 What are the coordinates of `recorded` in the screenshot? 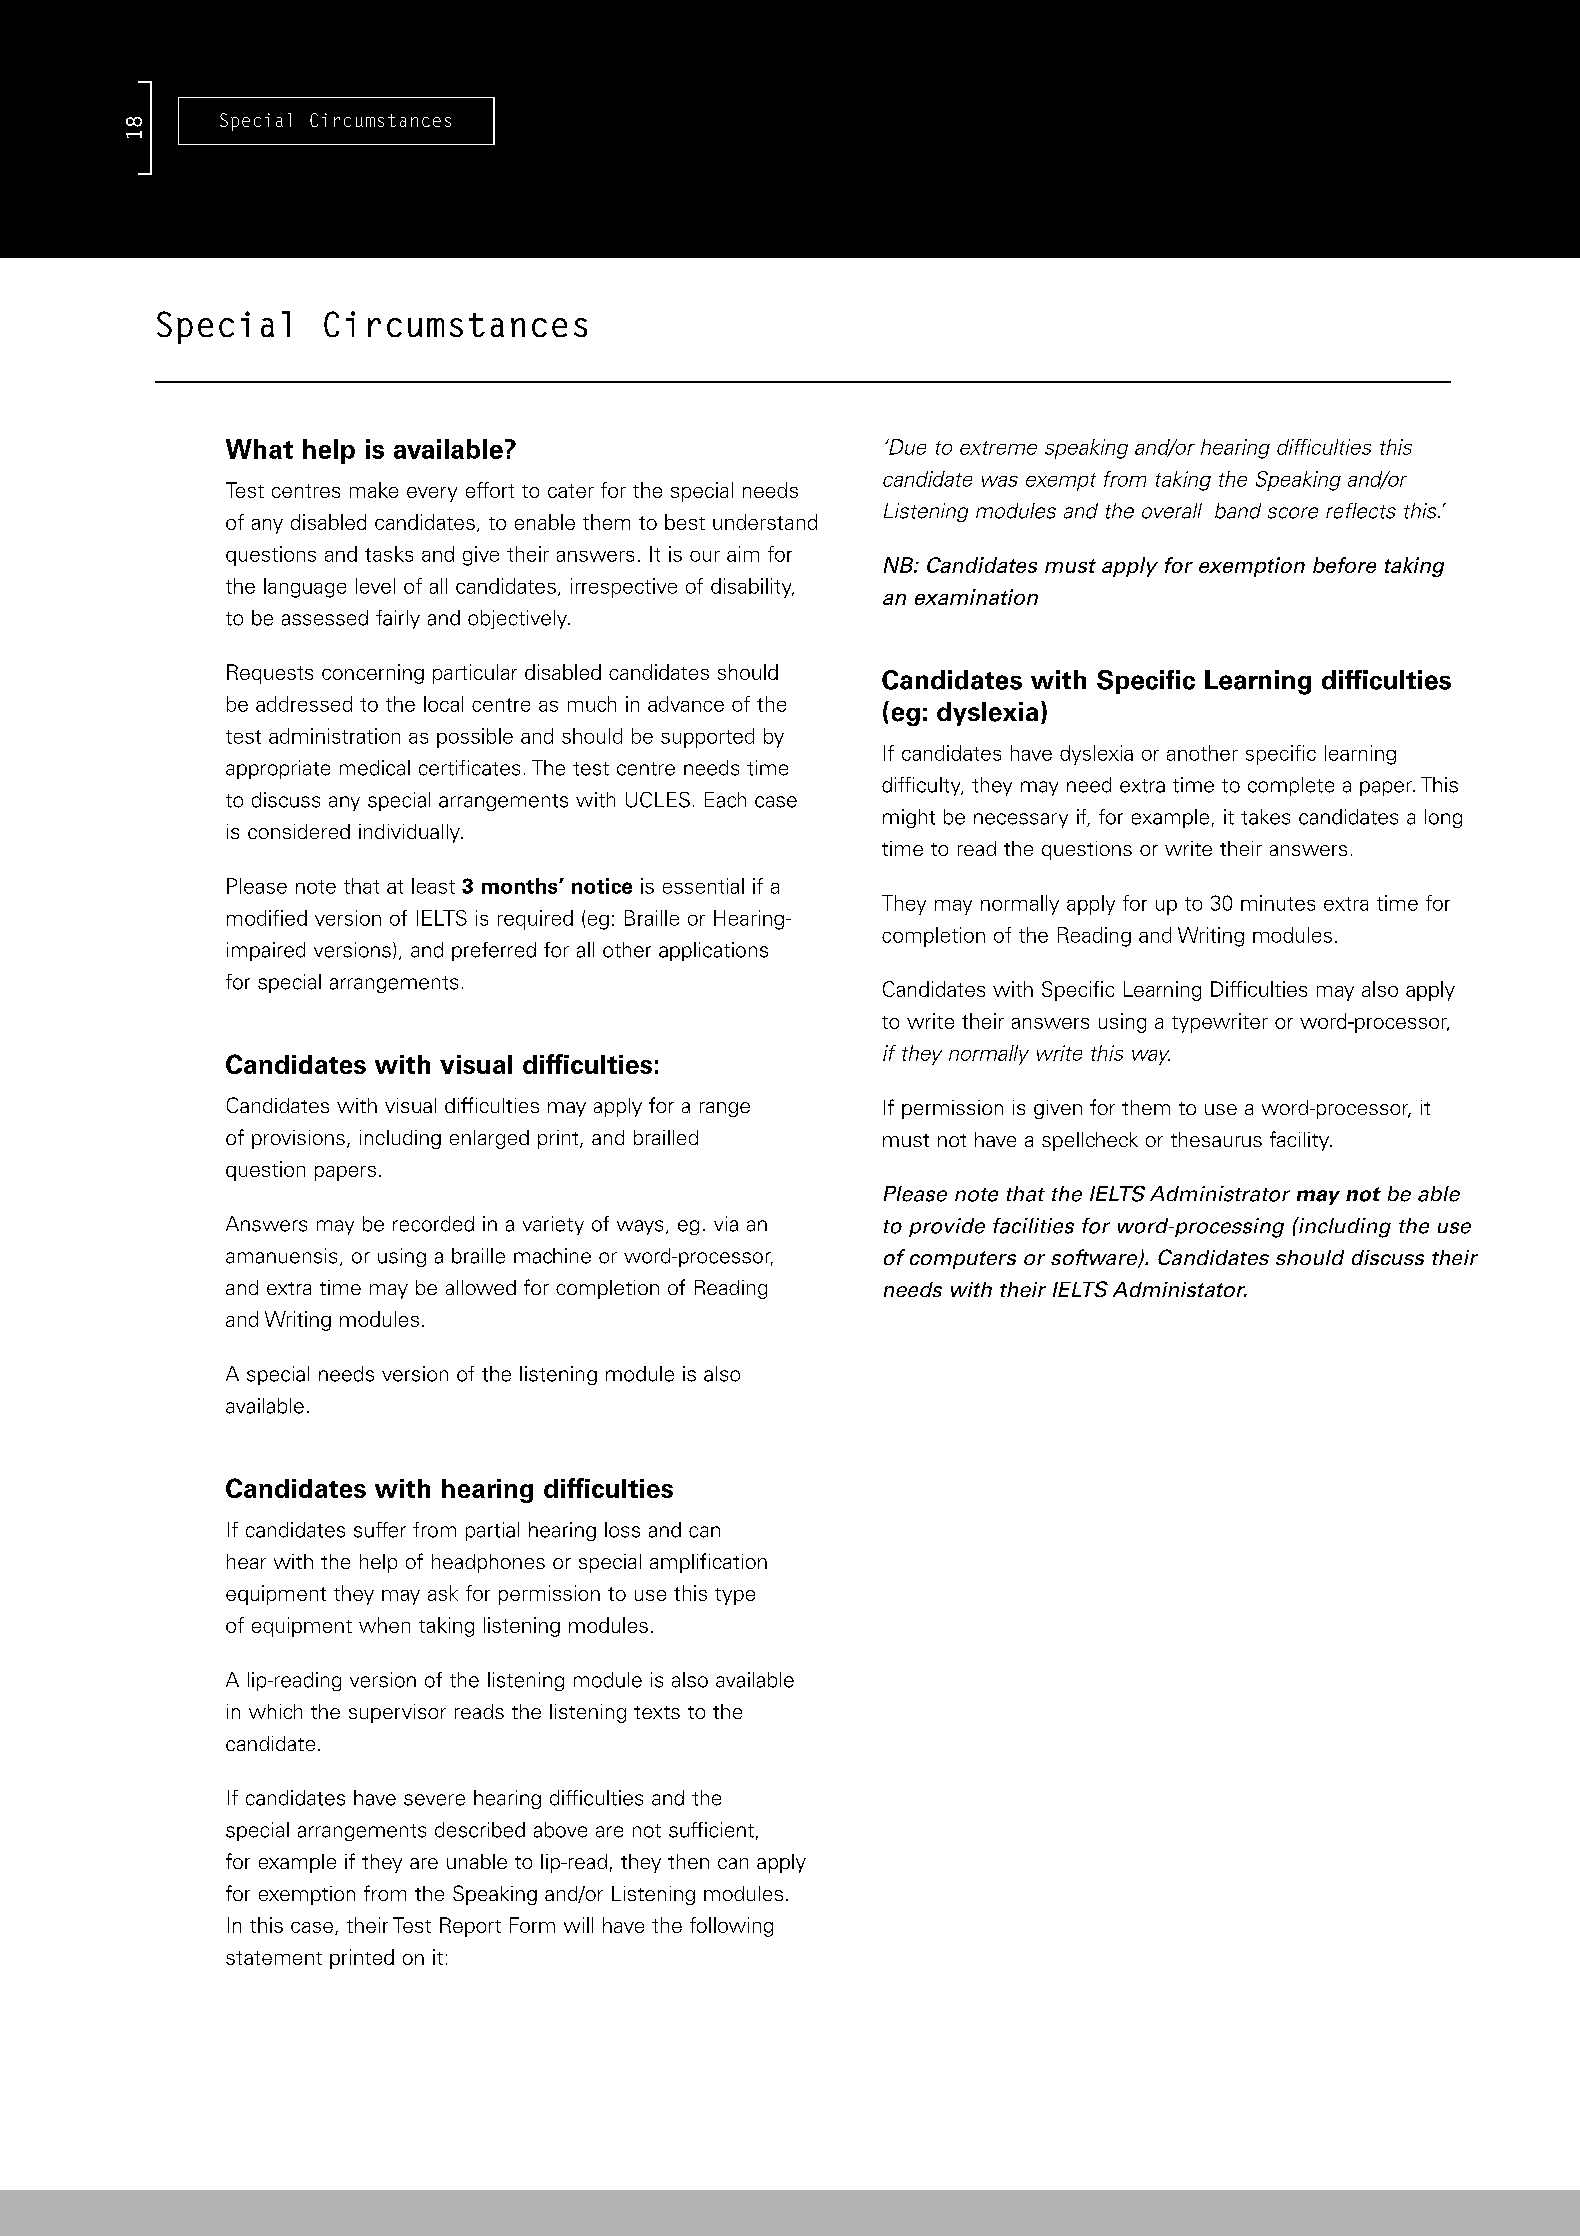 It's located at (433, 1224).
